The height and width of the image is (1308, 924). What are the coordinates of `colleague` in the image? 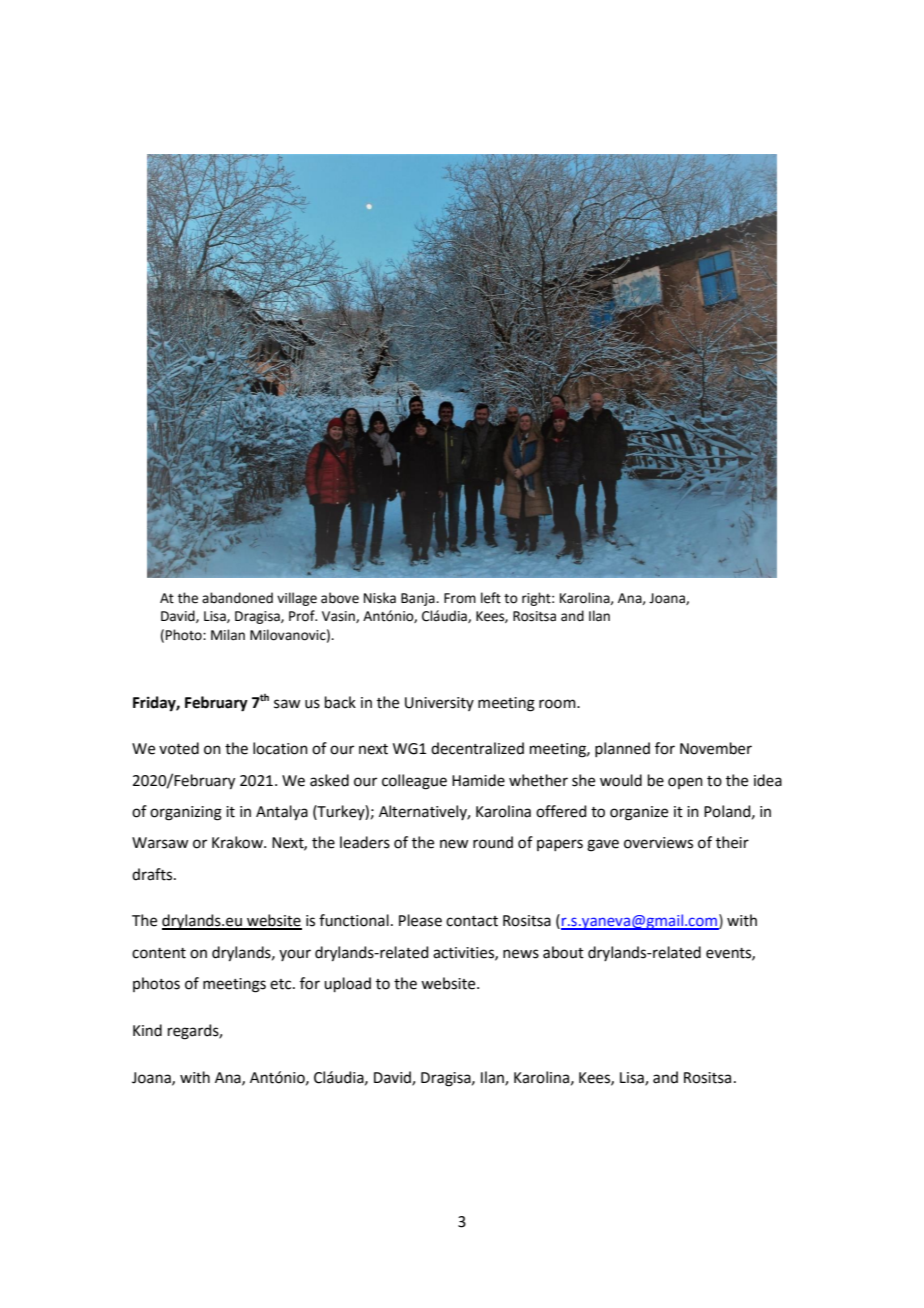 It's located at (414, 782).
